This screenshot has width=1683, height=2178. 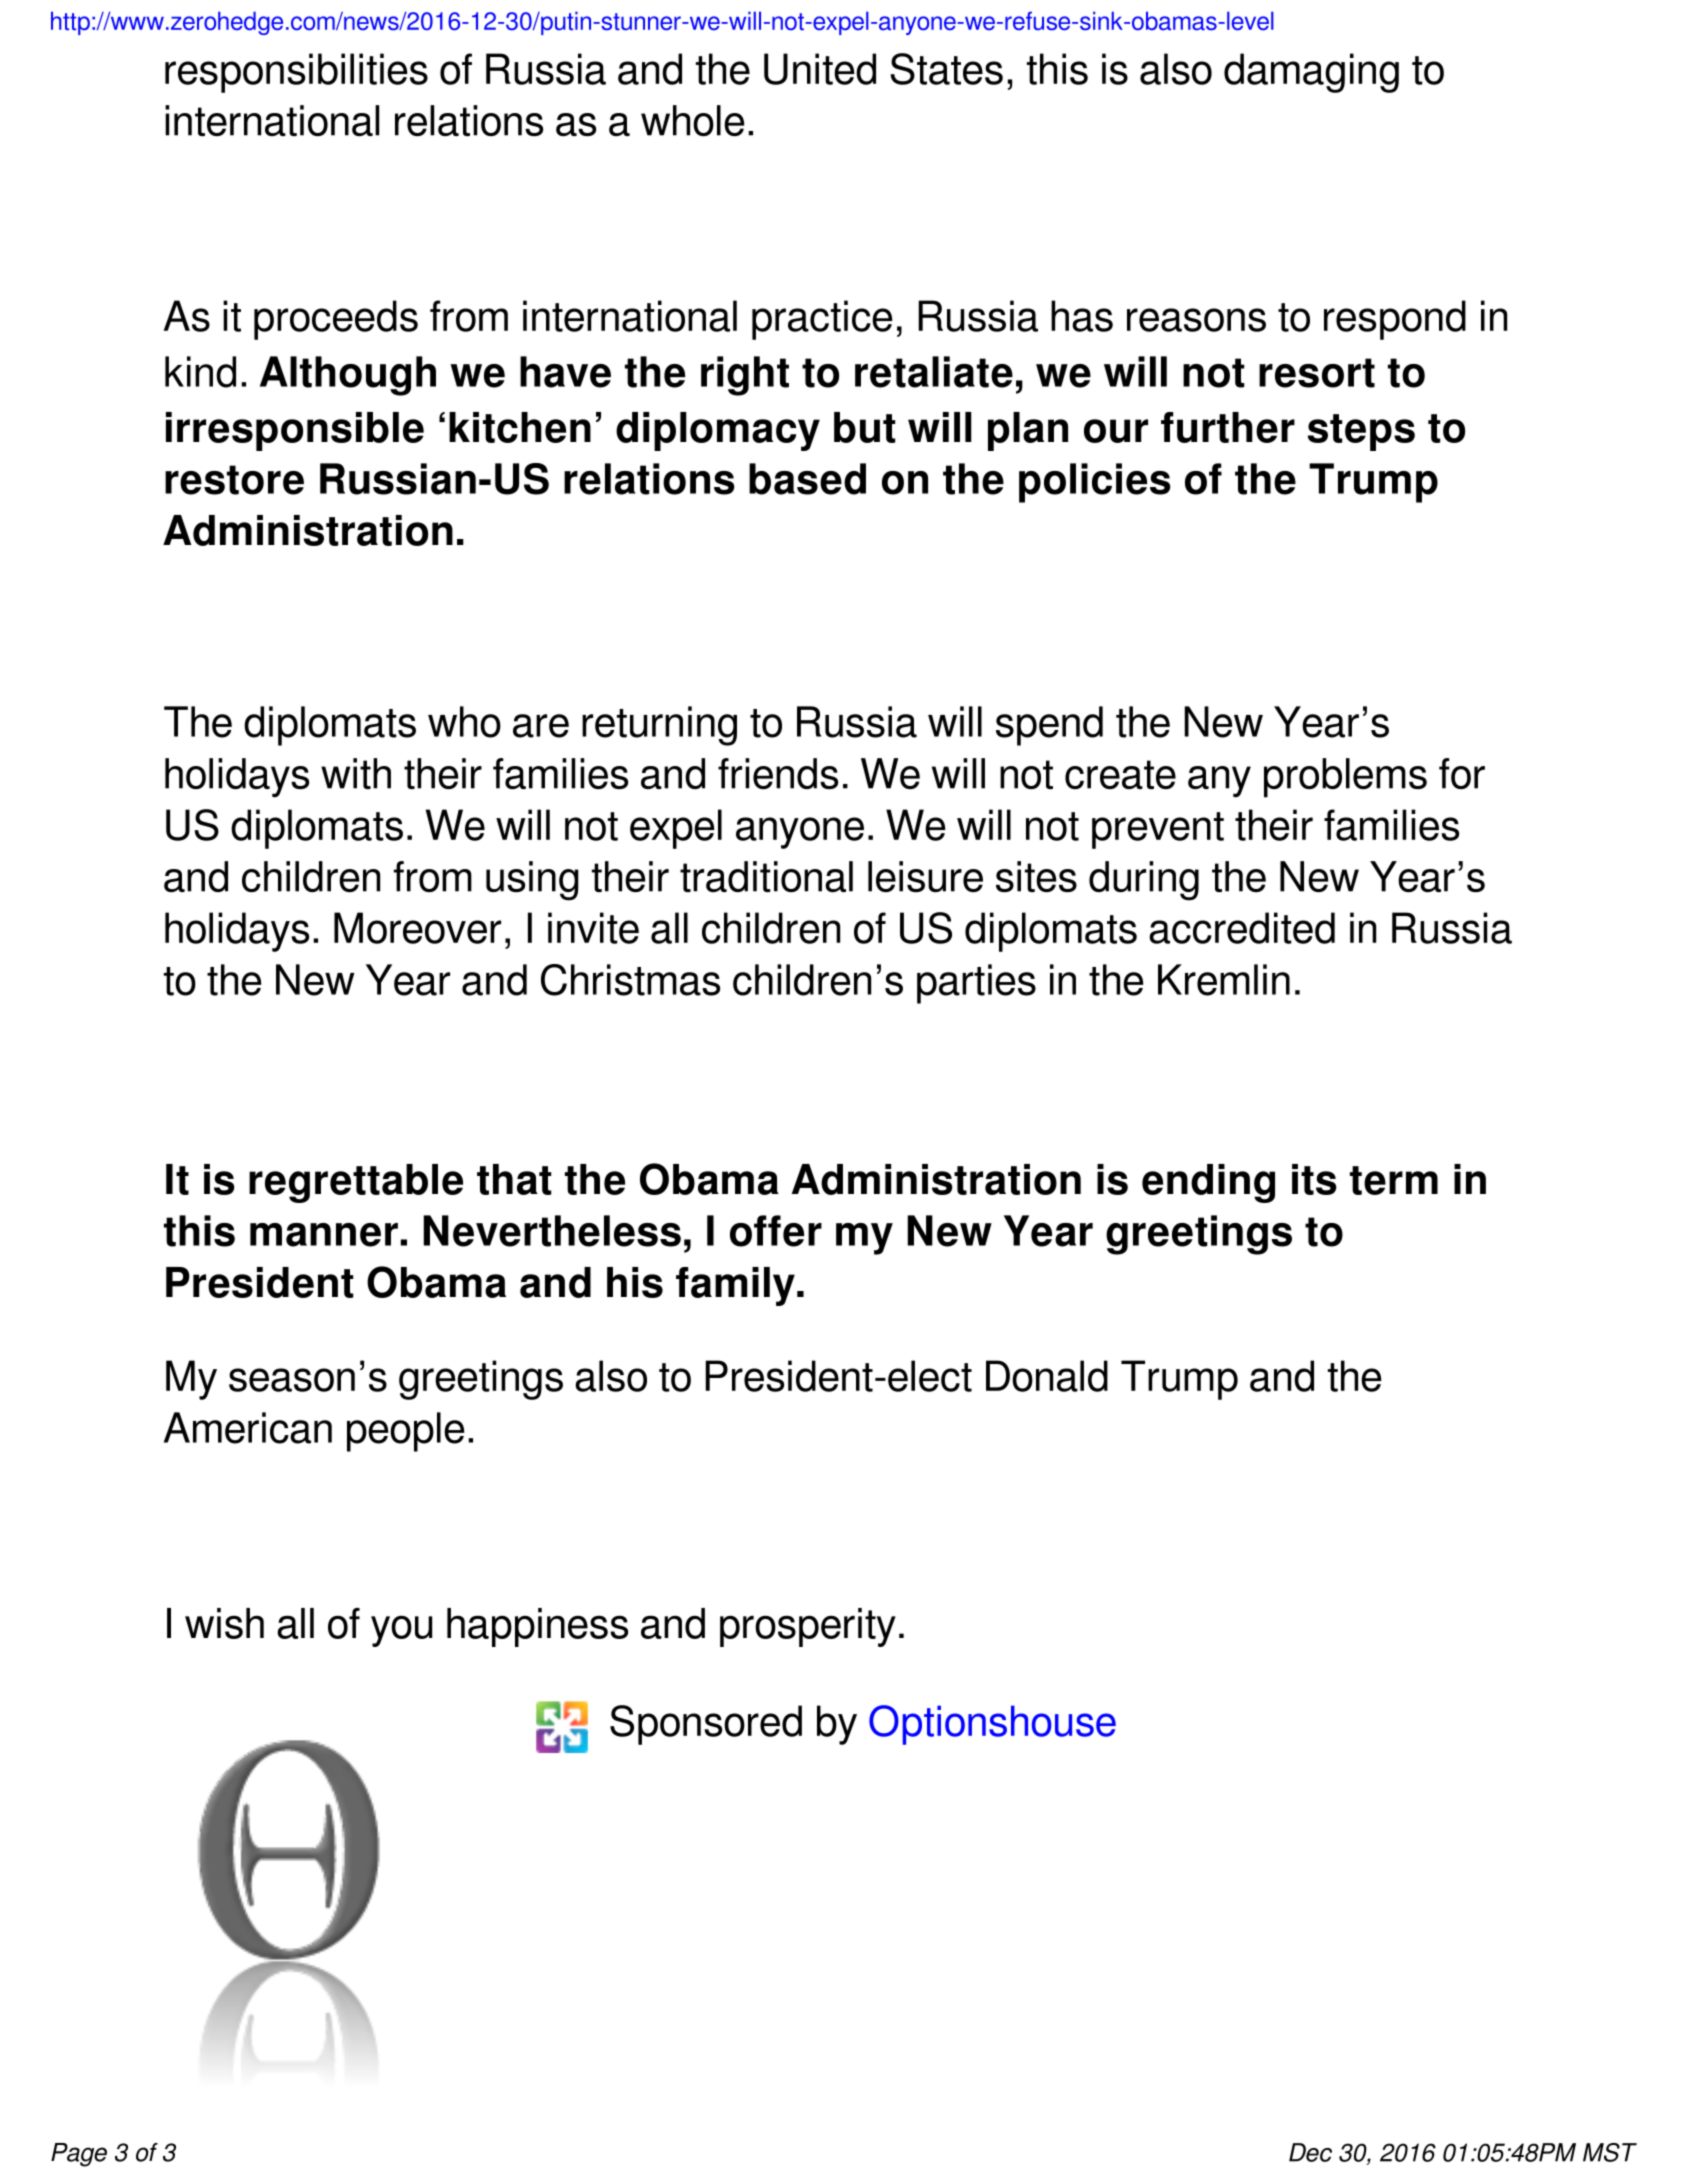 What do you see at coordinates (296, 73) in the screenshot?
I see `responsibilities` at bounding box center [296, 73].
